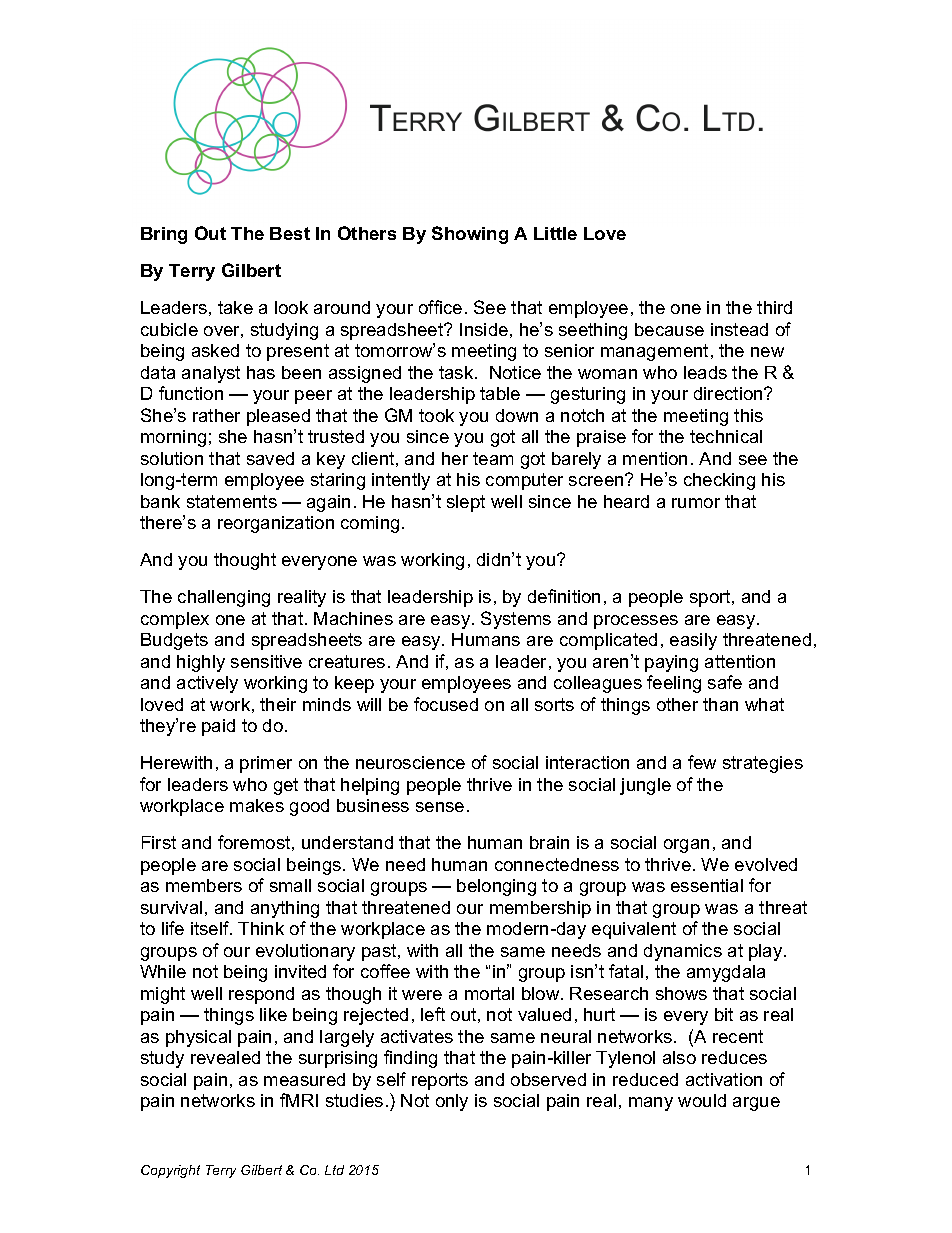  Describe the element at coordinates (669, 329) in the document. I see `because` at that location.
